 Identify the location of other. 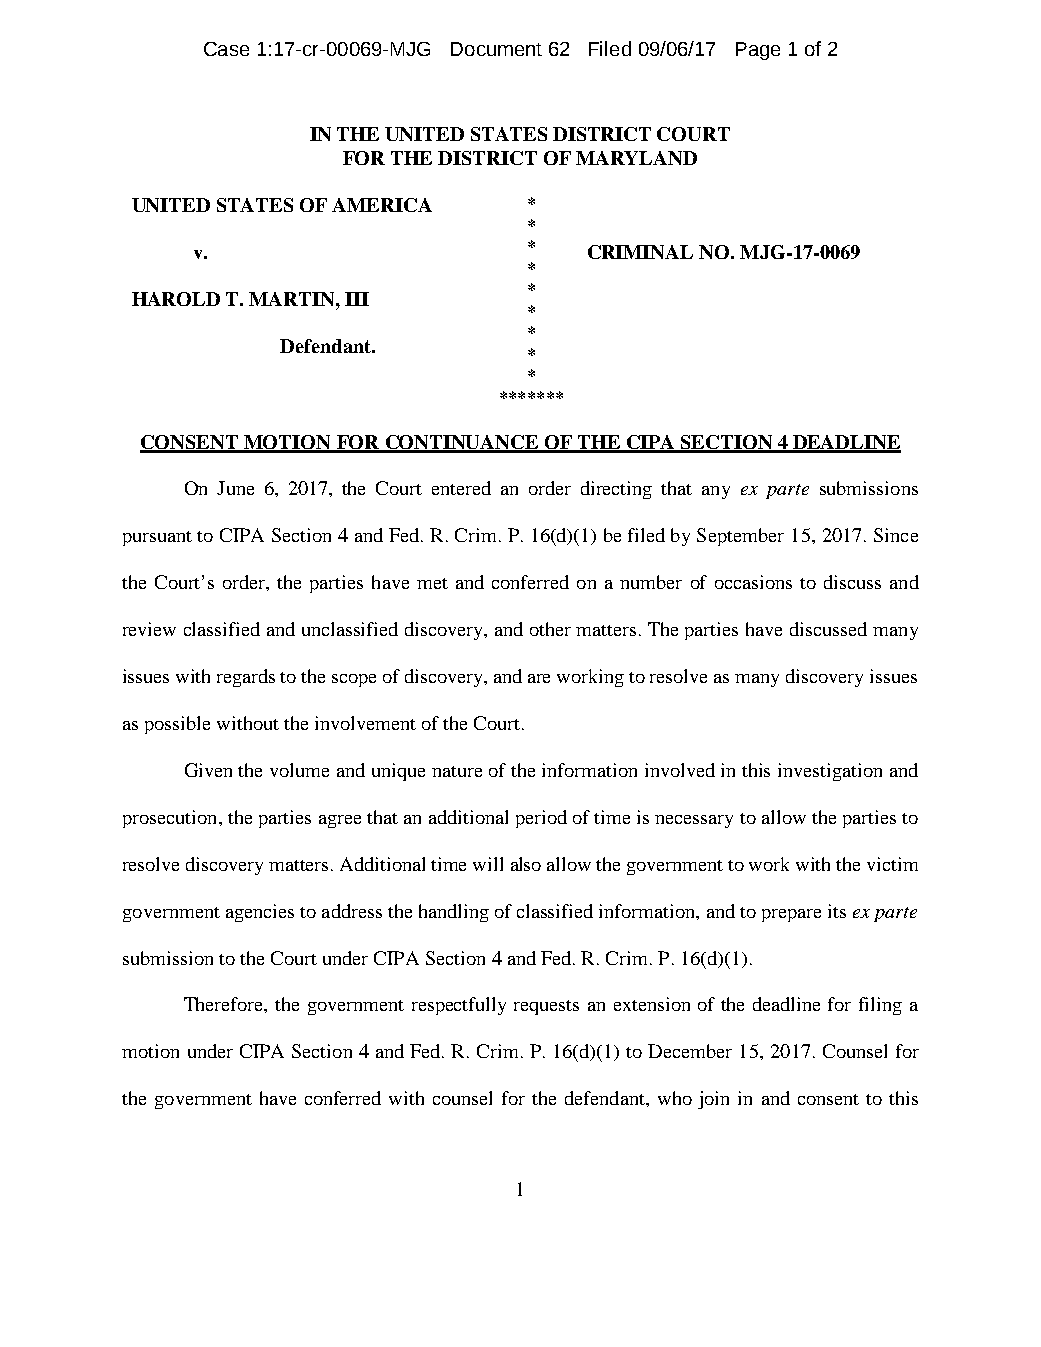
(550, 629).
